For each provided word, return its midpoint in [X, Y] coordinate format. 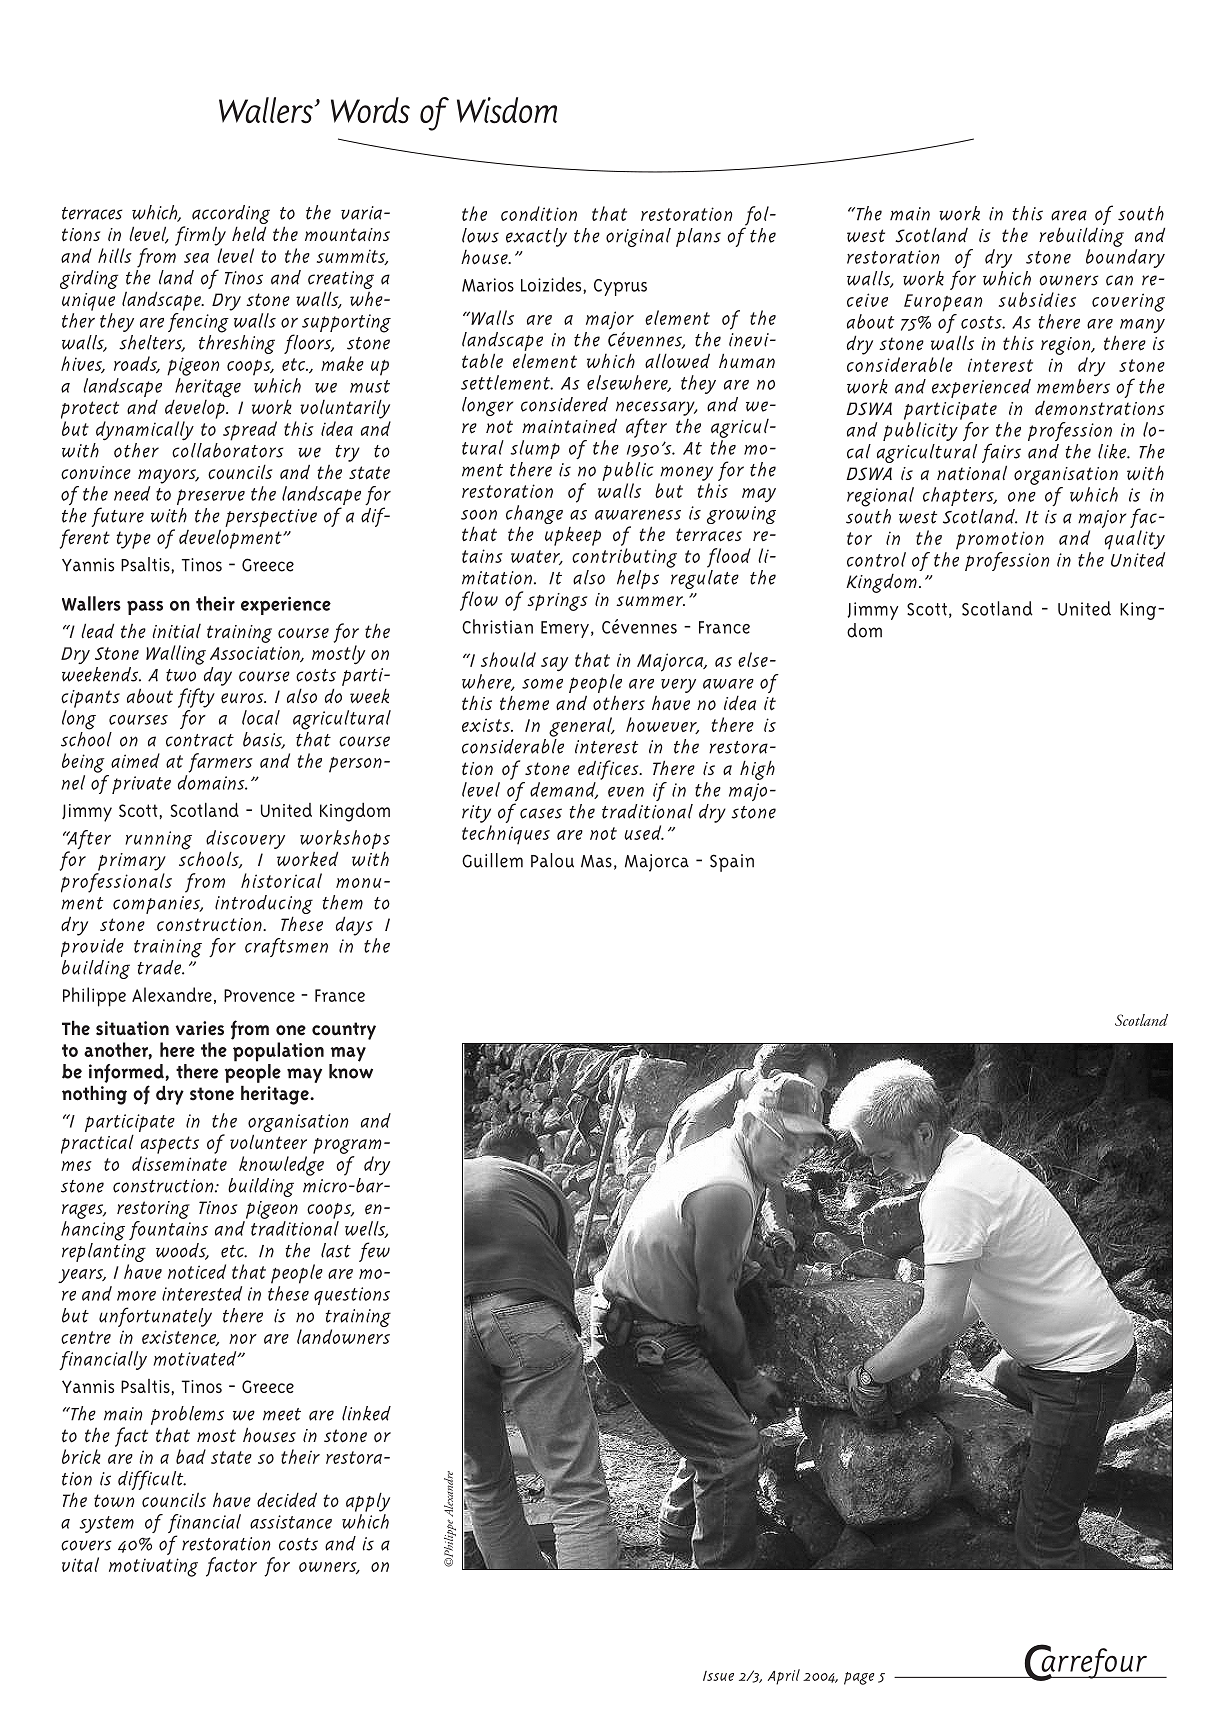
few [374, 1252]
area [1069, 215]
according [231, 214]
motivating [153, 1567]
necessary [656, 410]
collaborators [227, 450]
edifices [609, 770]
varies [200, 1028]
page [859, 1678]
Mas [596, 861]
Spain [732, 863]
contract [200, 740]
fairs [1001, 453]
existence [180, 1338]
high [757, 770]
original [638, 237]
